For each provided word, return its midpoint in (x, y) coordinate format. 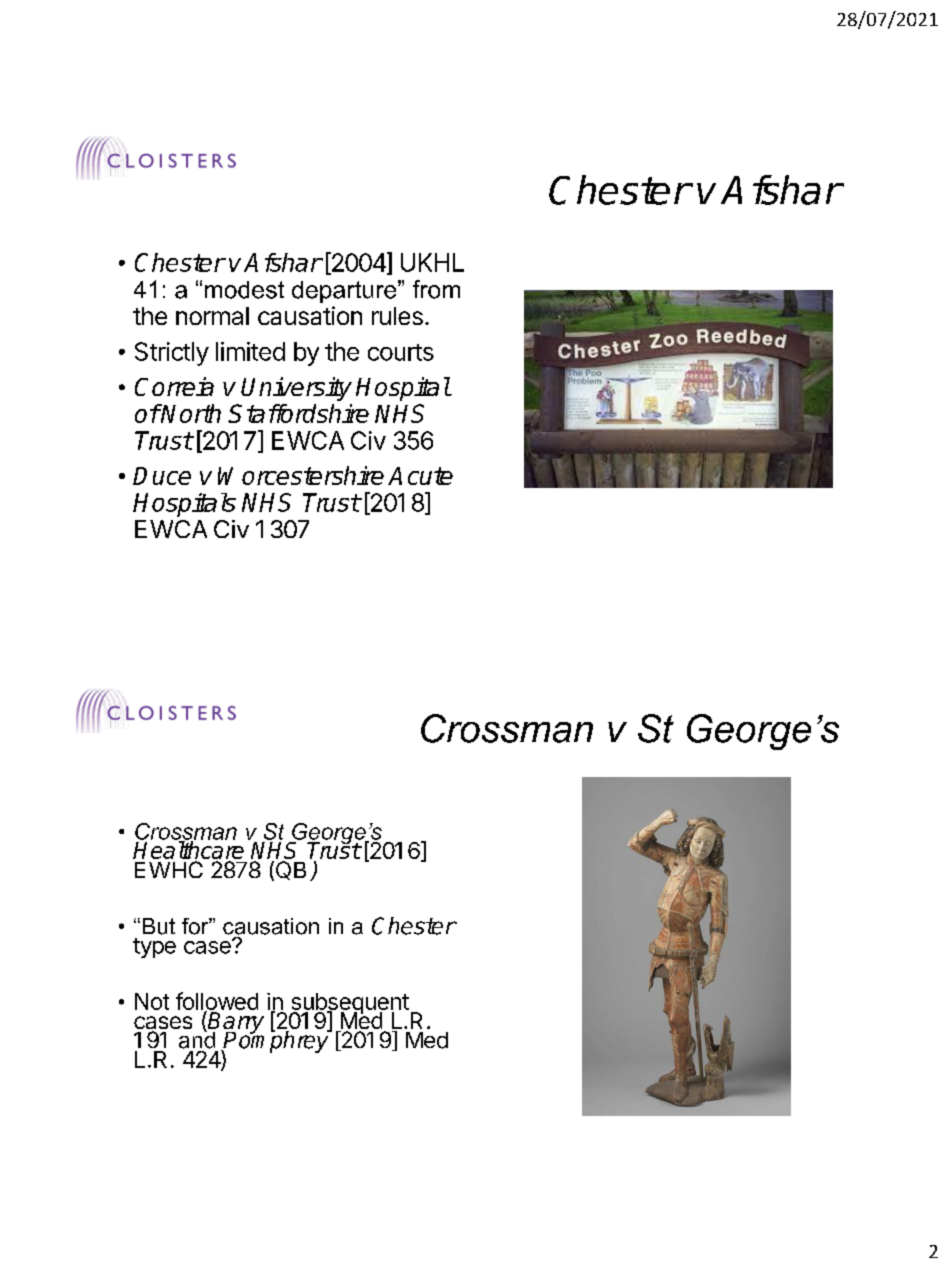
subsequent (349, 1005)
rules (397, 316)
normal (212, 316)
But (159, 926)
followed (217, 1002)
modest (244, 290)
